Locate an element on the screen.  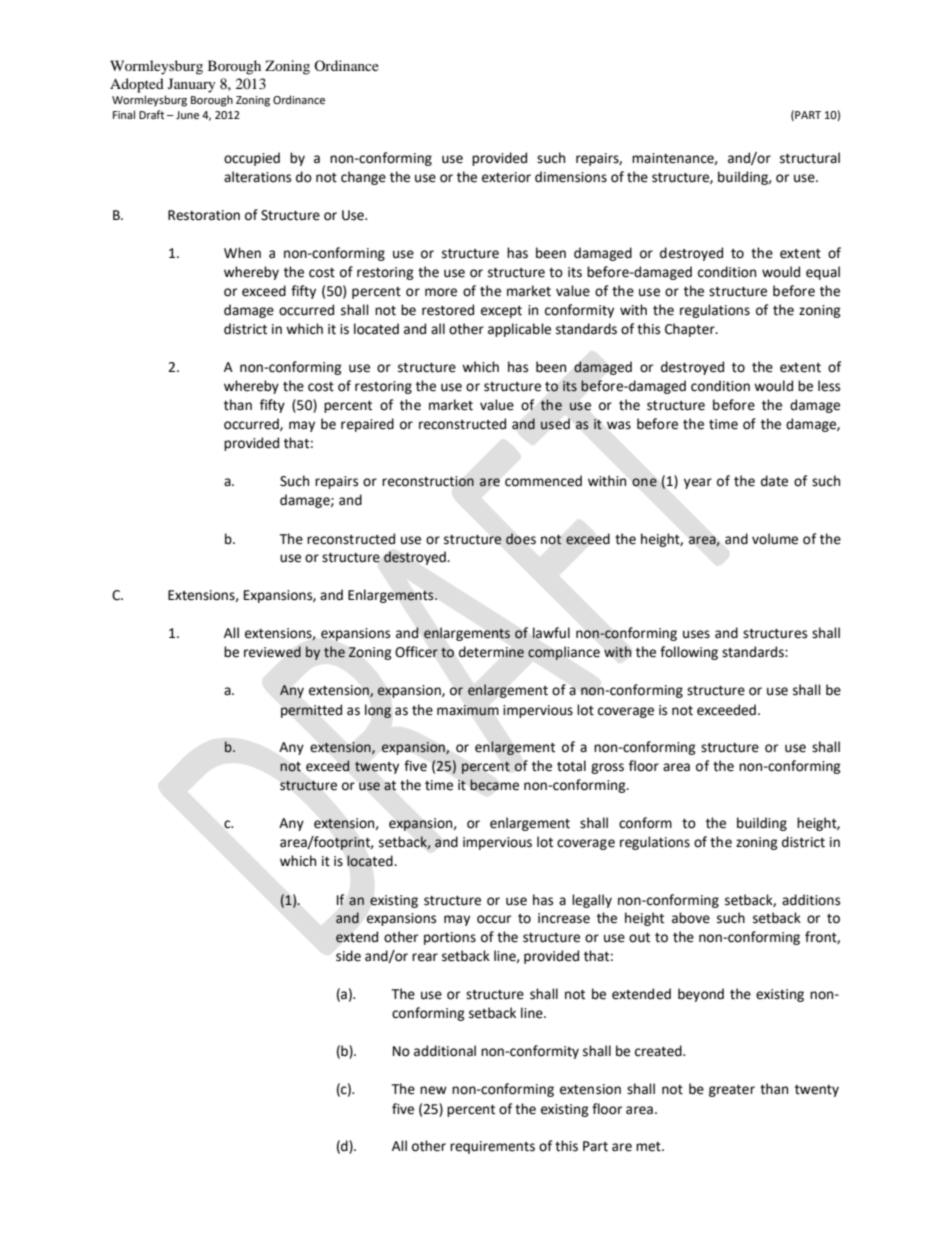
additions is located at coordinates (811, 900).
